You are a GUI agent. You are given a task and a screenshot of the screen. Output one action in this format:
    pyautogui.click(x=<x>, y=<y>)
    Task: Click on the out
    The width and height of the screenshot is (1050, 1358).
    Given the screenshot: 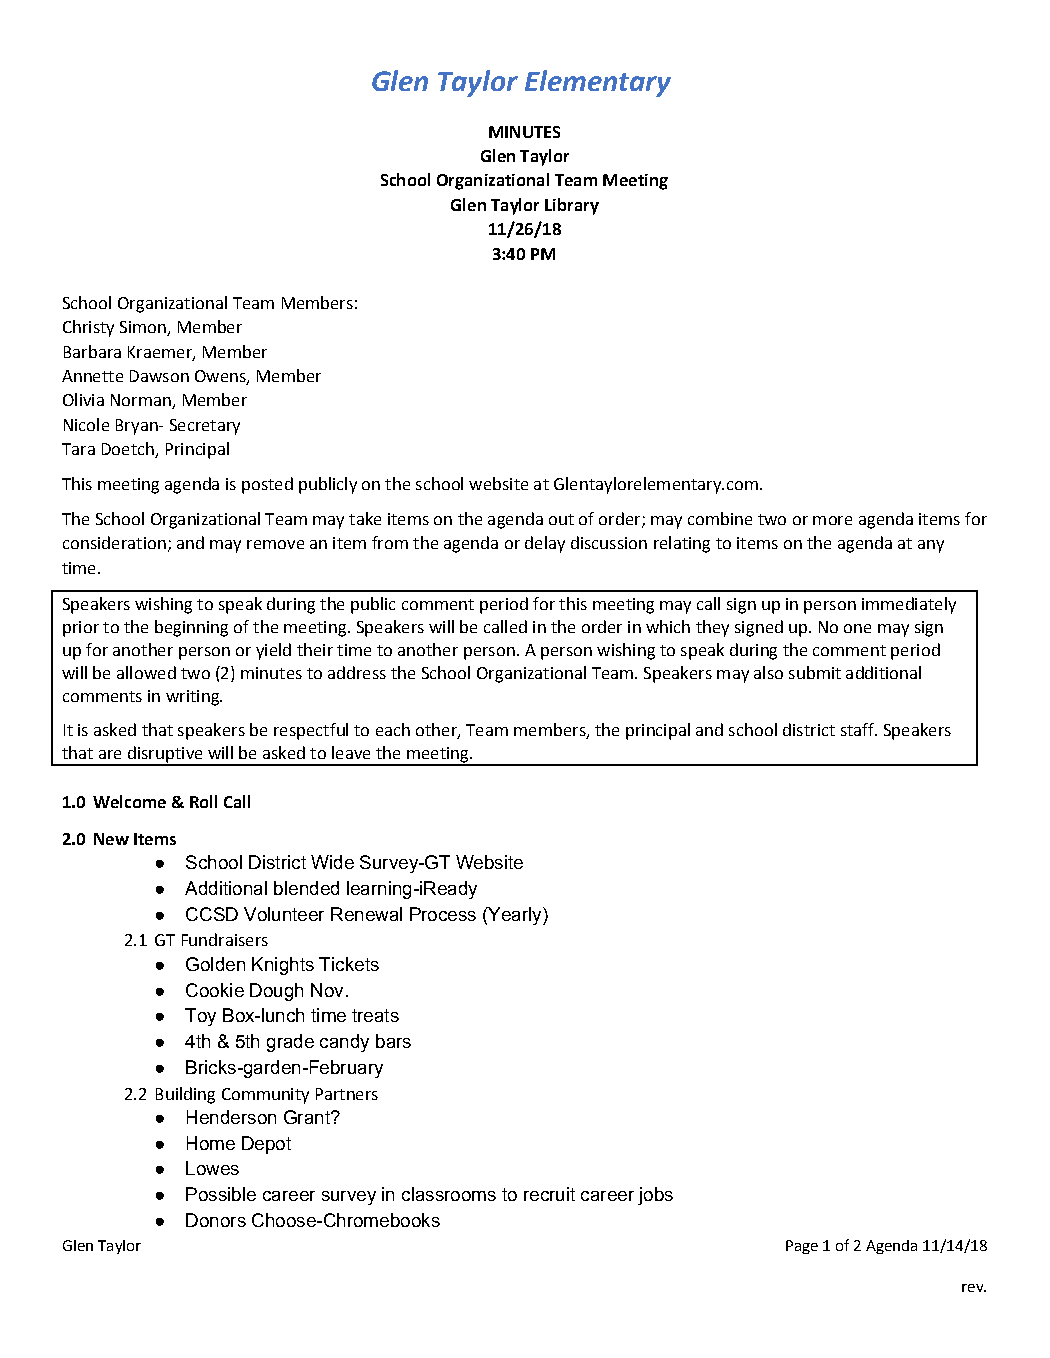 What is the action you would take?
    pyautogui.click(x=561, y=519)
